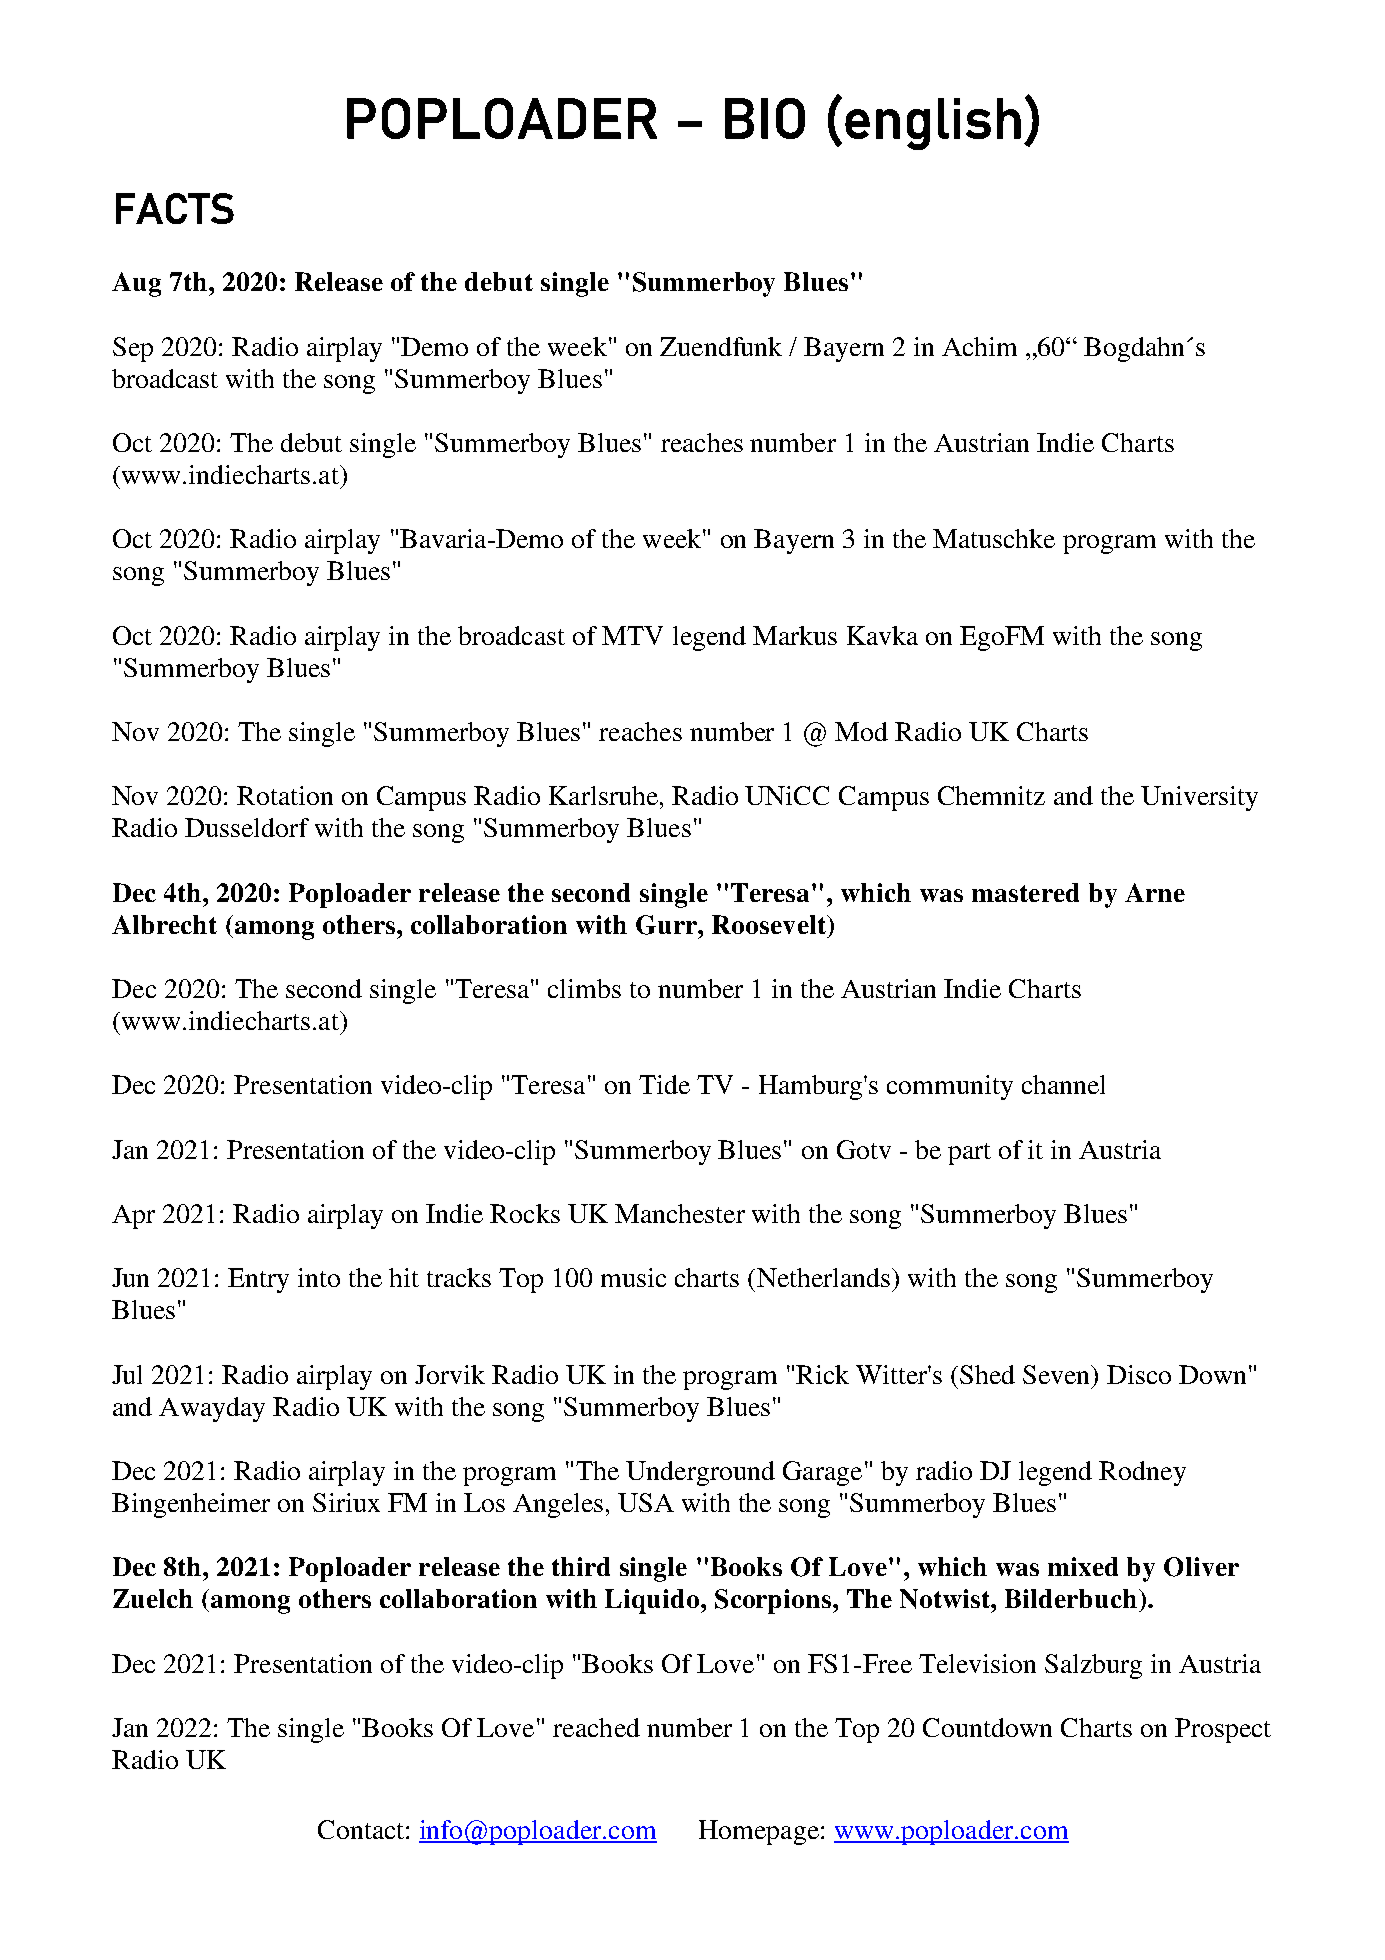 This screenshot has height=1960, width=1385. What do you see at coordinates (759, 1832) in the screenshot?
I see `Homepage` at bounding box center [759, 1832].
